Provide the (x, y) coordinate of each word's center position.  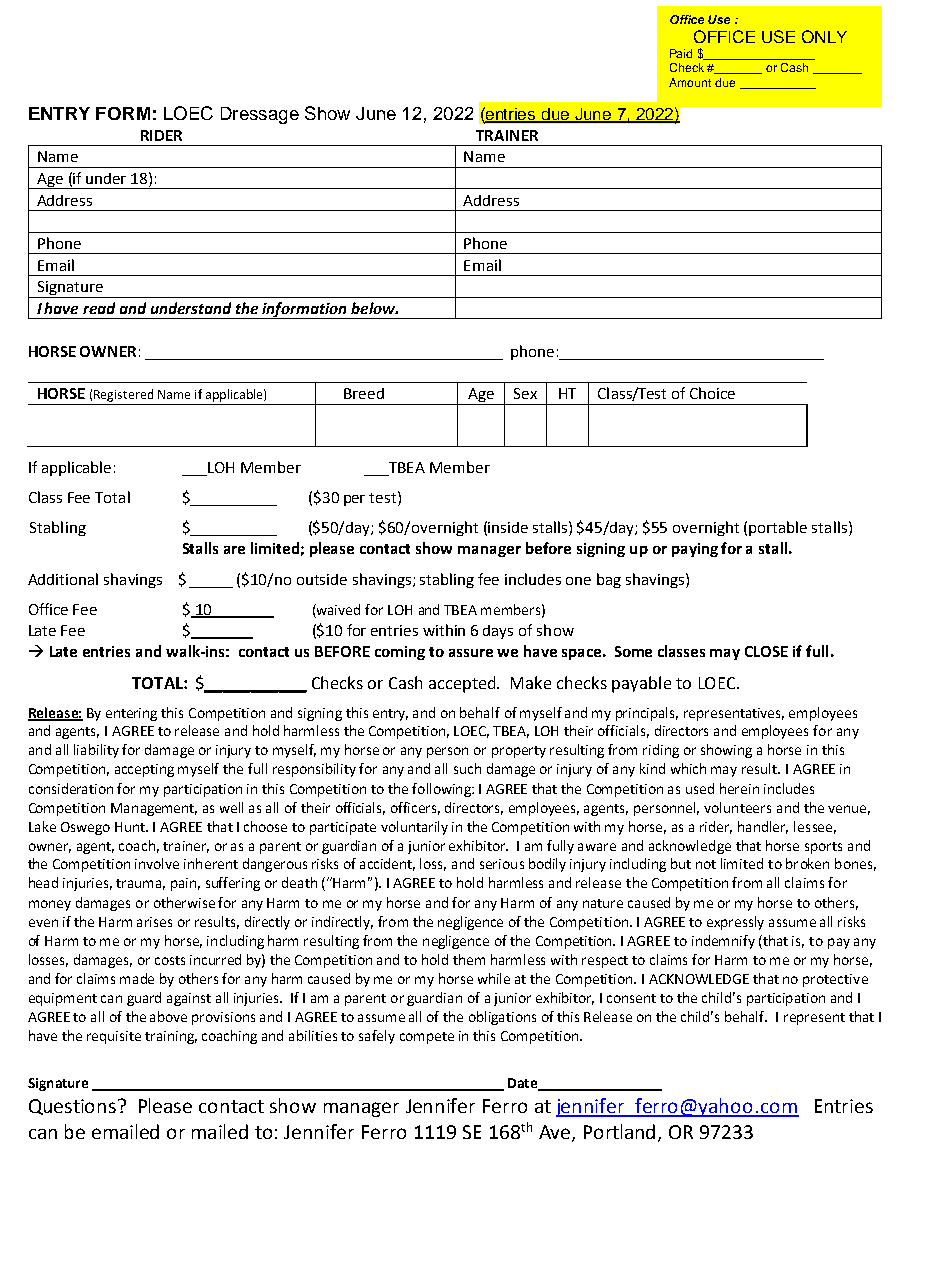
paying (695, 550)
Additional (63, 579)
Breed (364, 393)
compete (427, 1038)
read (99, 308)
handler (763, 827)
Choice (712, 393)
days (498, 632)
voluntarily (414, 828)
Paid (681, 53)
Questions (74, 1107)
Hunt (131, 827)
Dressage (260, 115)
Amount (690, 82)
